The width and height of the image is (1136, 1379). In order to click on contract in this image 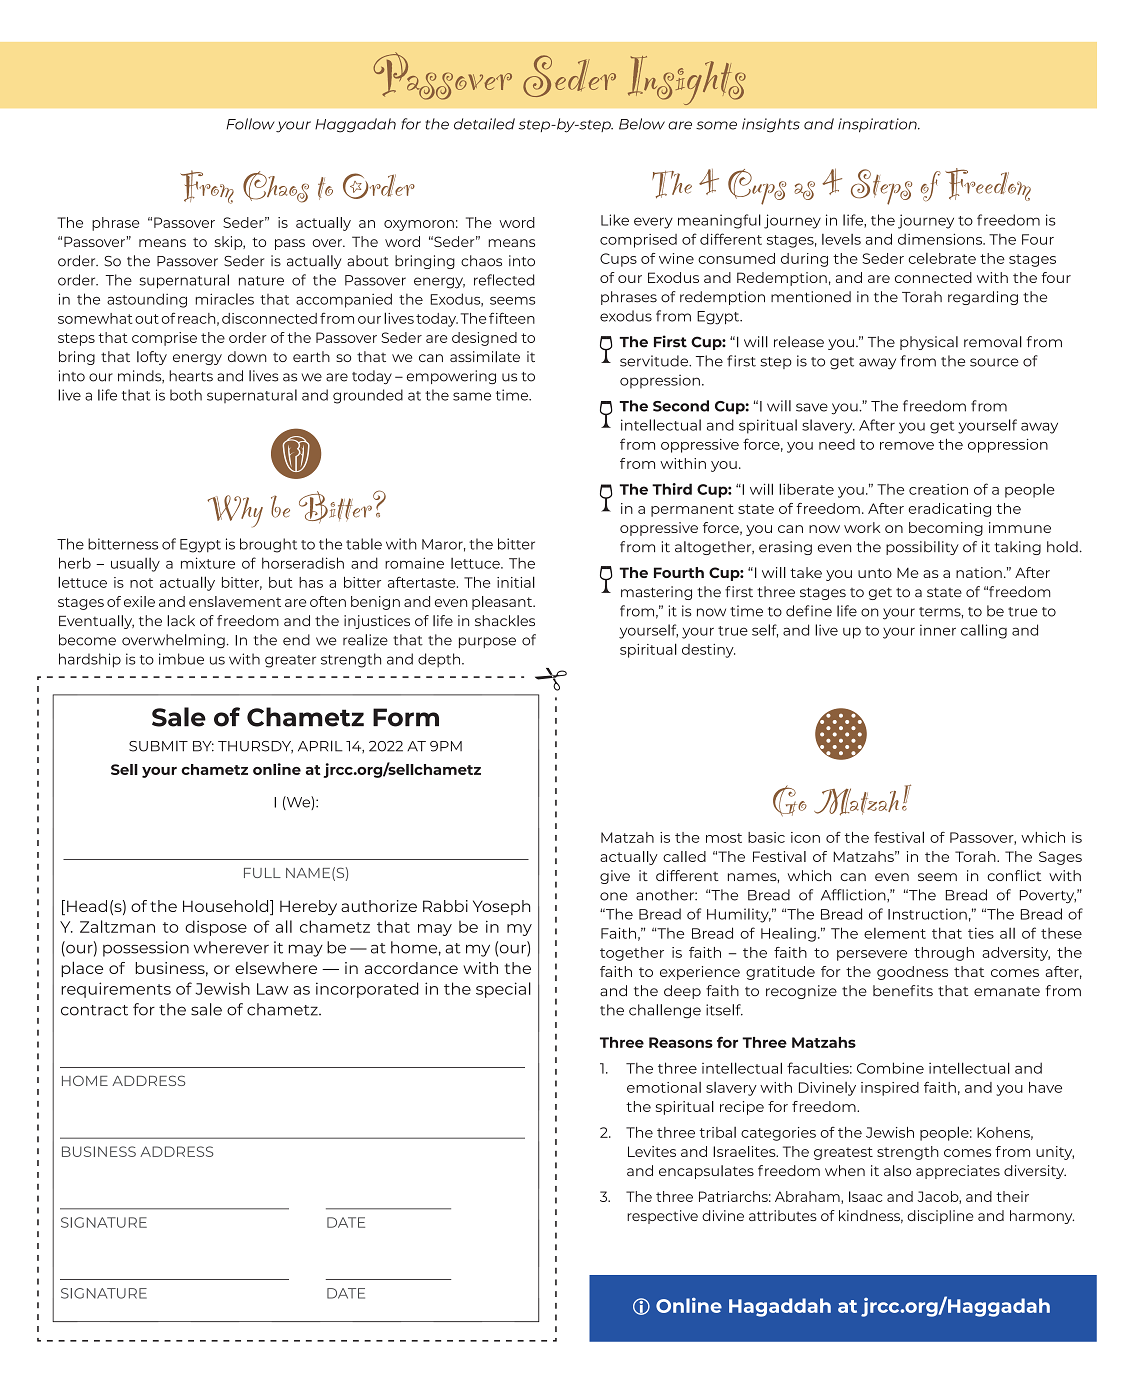, I will do `click(94, 1010)`.
